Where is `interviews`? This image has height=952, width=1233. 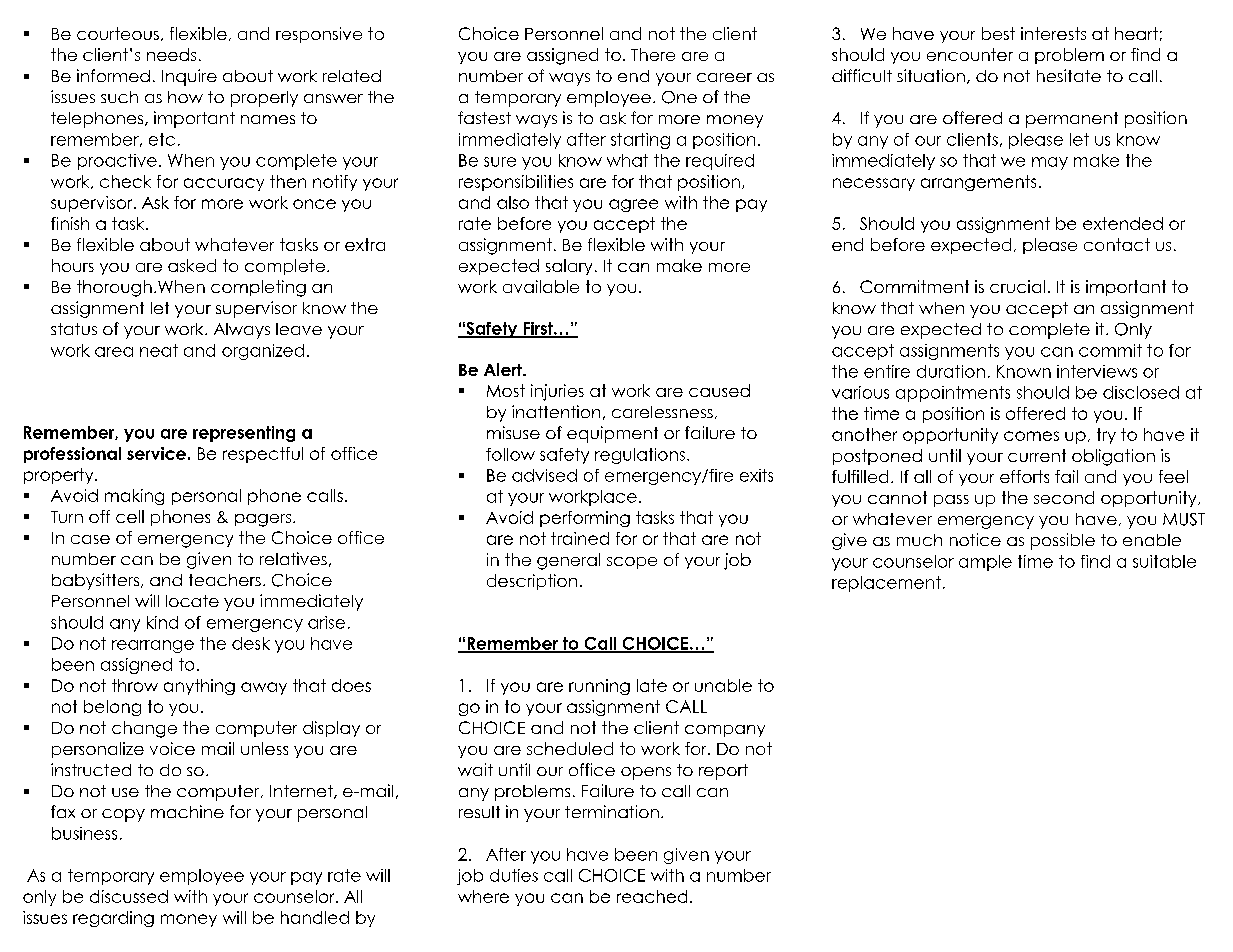
interviews is located at coordinates (1097, 371).
